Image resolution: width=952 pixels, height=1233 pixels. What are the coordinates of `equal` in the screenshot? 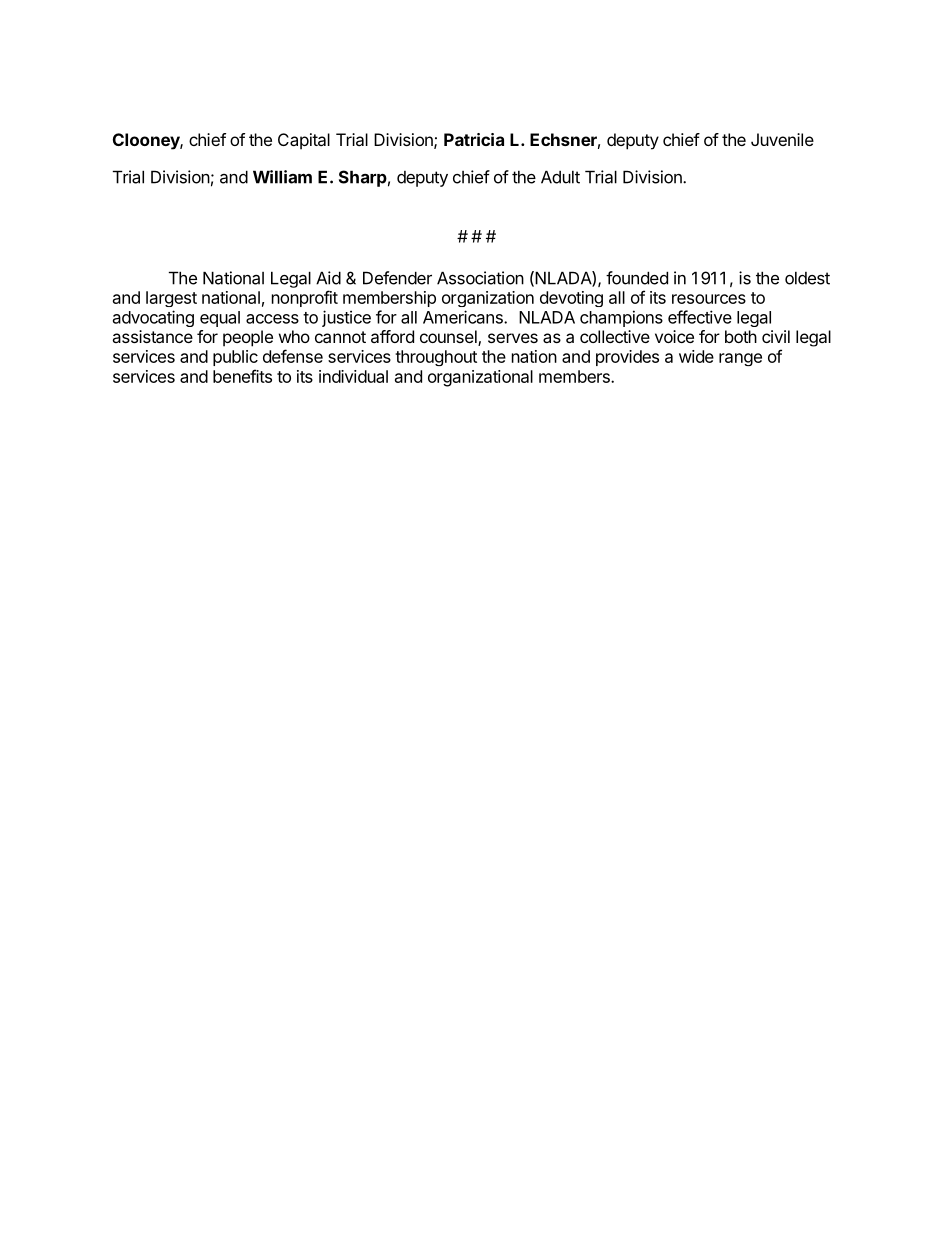 It's located at (220, 319).
